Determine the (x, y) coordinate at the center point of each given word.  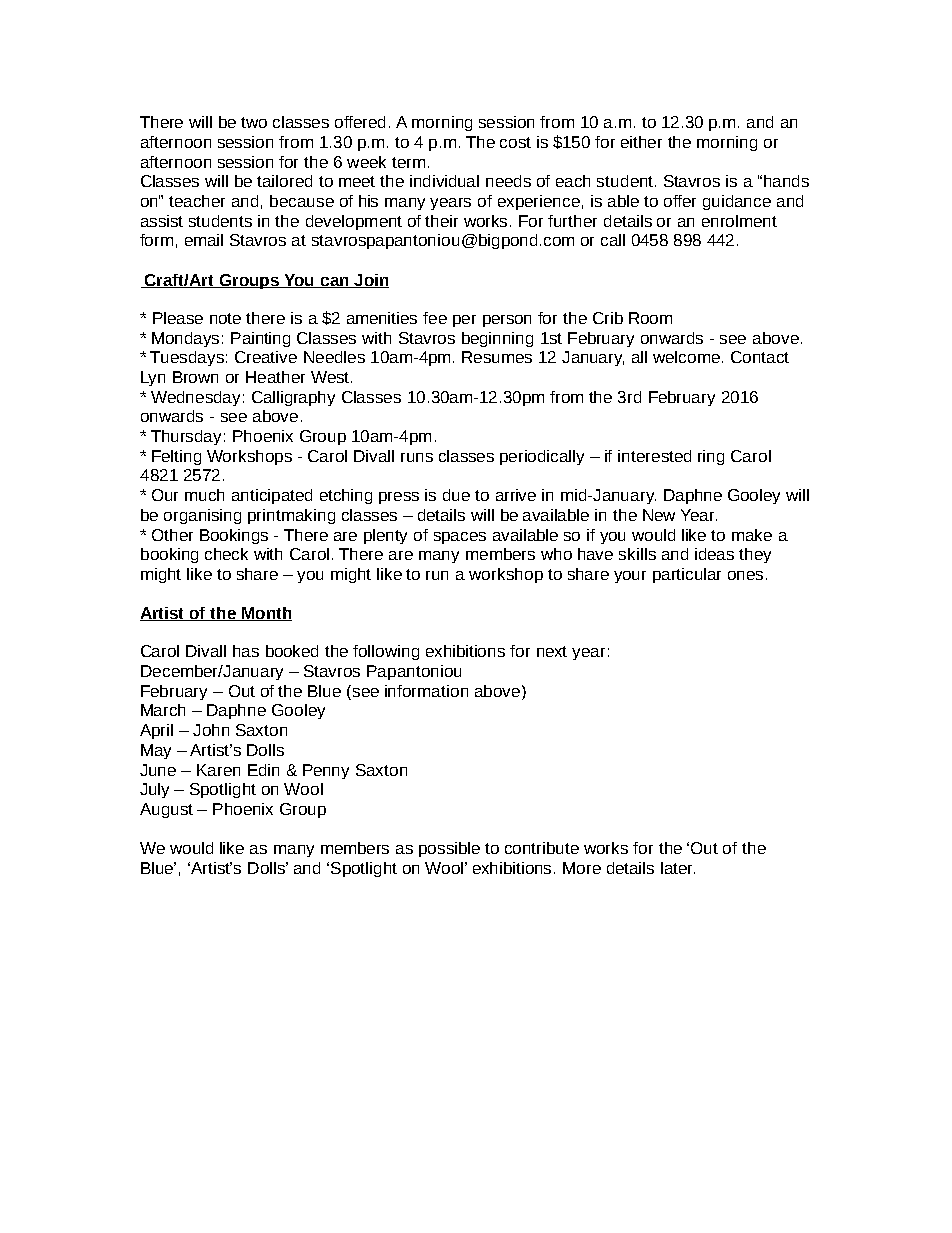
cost (515, 142)
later (678, 868)
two (254, 122)
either (641, 142)
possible (449, 849)
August (166, 810)
